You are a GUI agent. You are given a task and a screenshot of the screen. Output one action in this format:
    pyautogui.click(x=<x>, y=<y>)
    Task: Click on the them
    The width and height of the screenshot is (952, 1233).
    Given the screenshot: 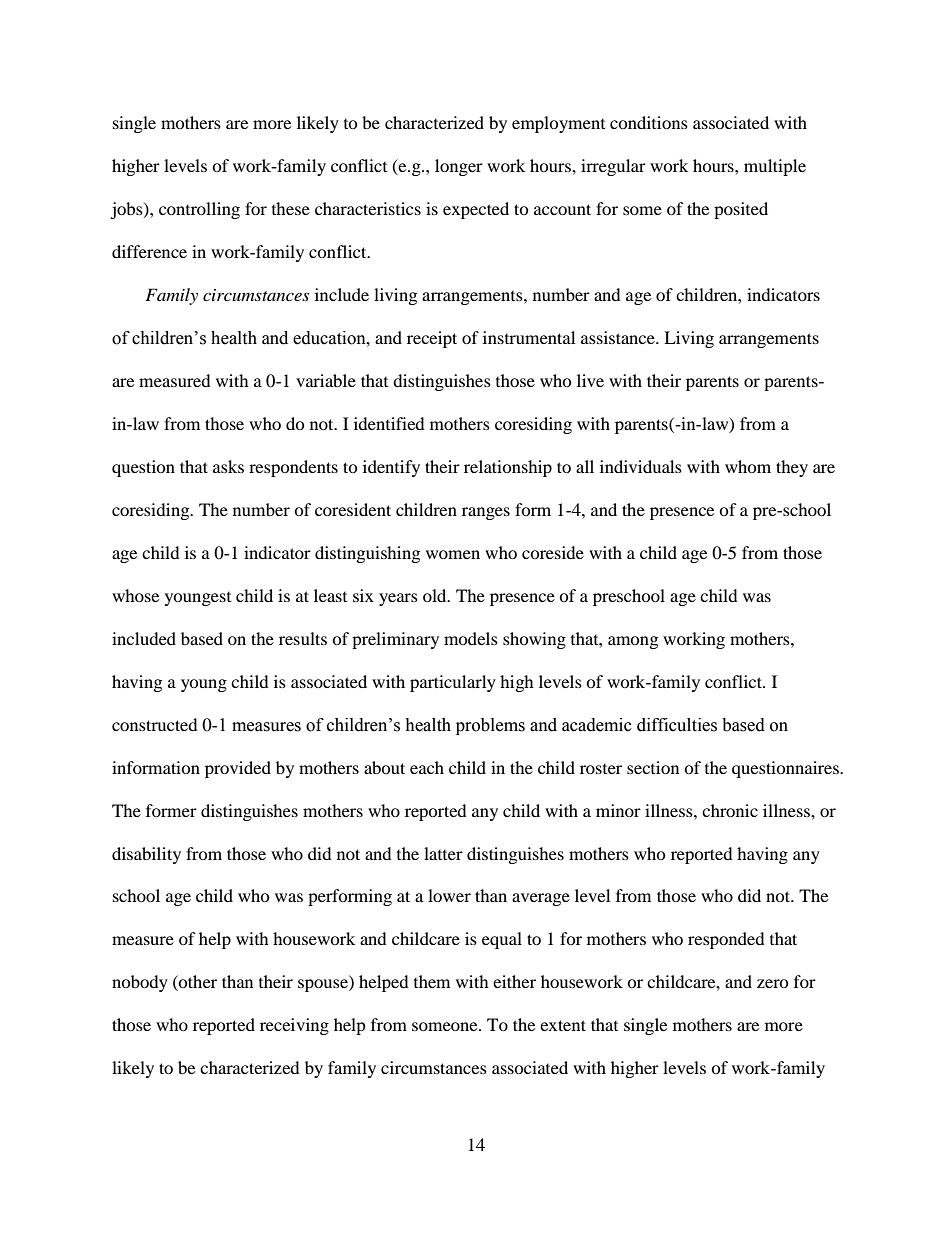 What is the action you would take?
    pyautogui.click(x=432, y=981)
